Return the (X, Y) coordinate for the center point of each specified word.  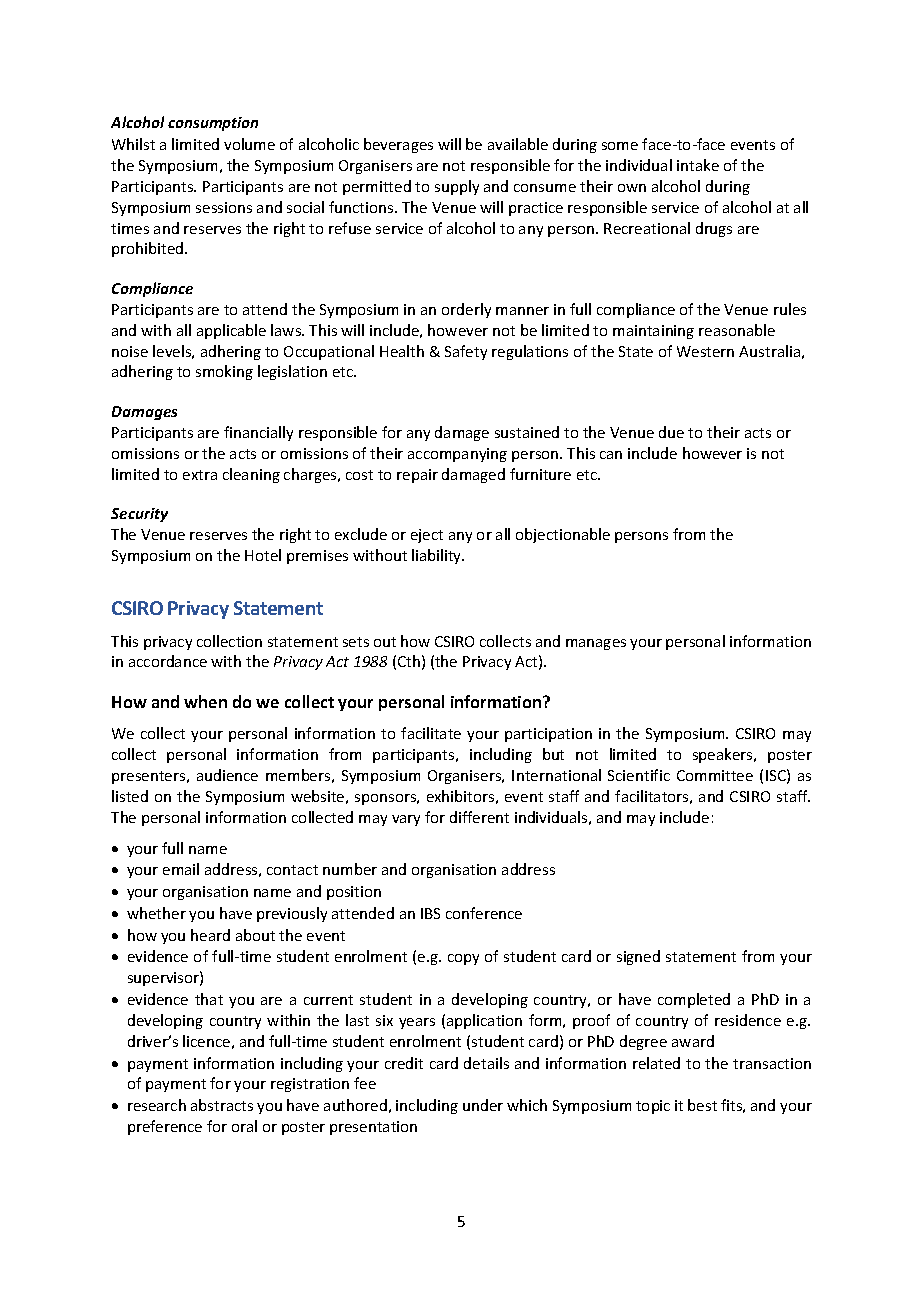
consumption (213, 124)
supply (457, 187)
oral (244, 1126)
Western (705, 351)
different (479, 817)
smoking (224, 372)
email (181, 869)
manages (596, 644)
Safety (466, 352)
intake (698, 165)
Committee (715, 775)
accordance (168, 661)
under (483, 1105)
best (702, 1105)
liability (438, 556)
